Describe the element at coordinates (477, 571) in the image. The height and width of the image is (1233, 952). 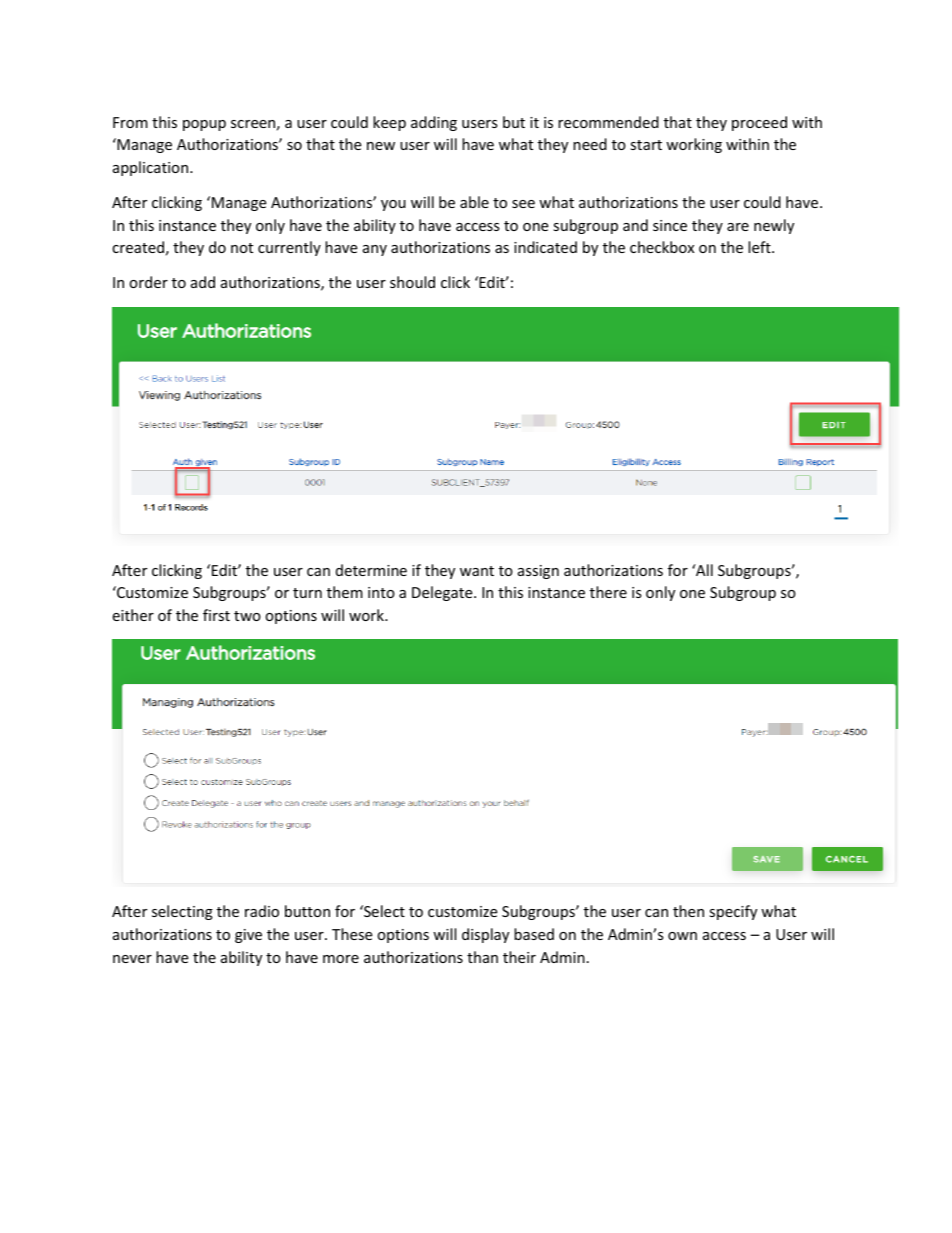
I see `want` at that location.
